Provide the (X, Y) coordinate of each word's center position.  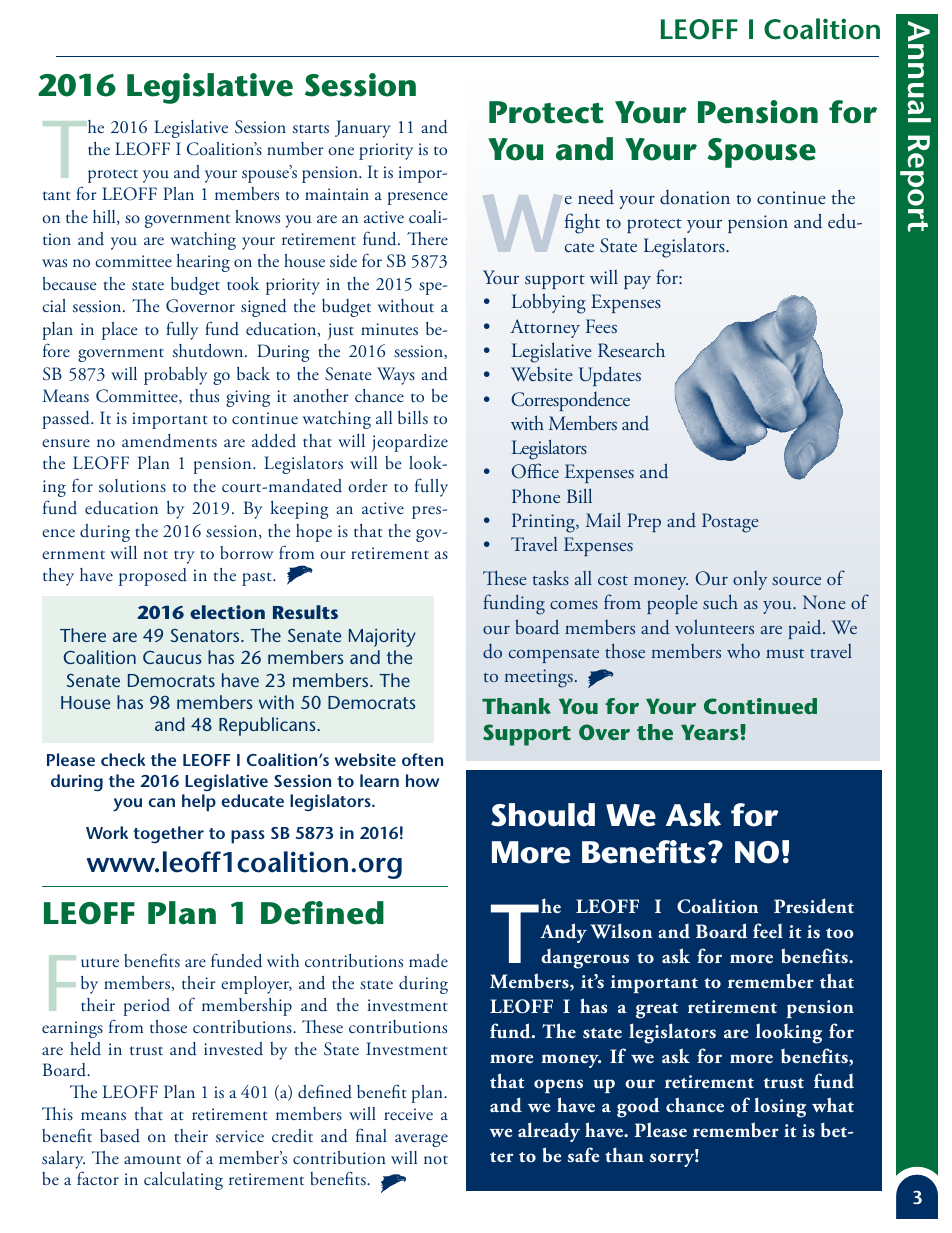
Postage (730, 523)
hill (105, 217)
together (169, 834)
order (367, 486)
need (596, 197)
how (422, 780)
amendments (169, 441)
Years (710, 732)
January (363, 129)
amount (152, 1160)
